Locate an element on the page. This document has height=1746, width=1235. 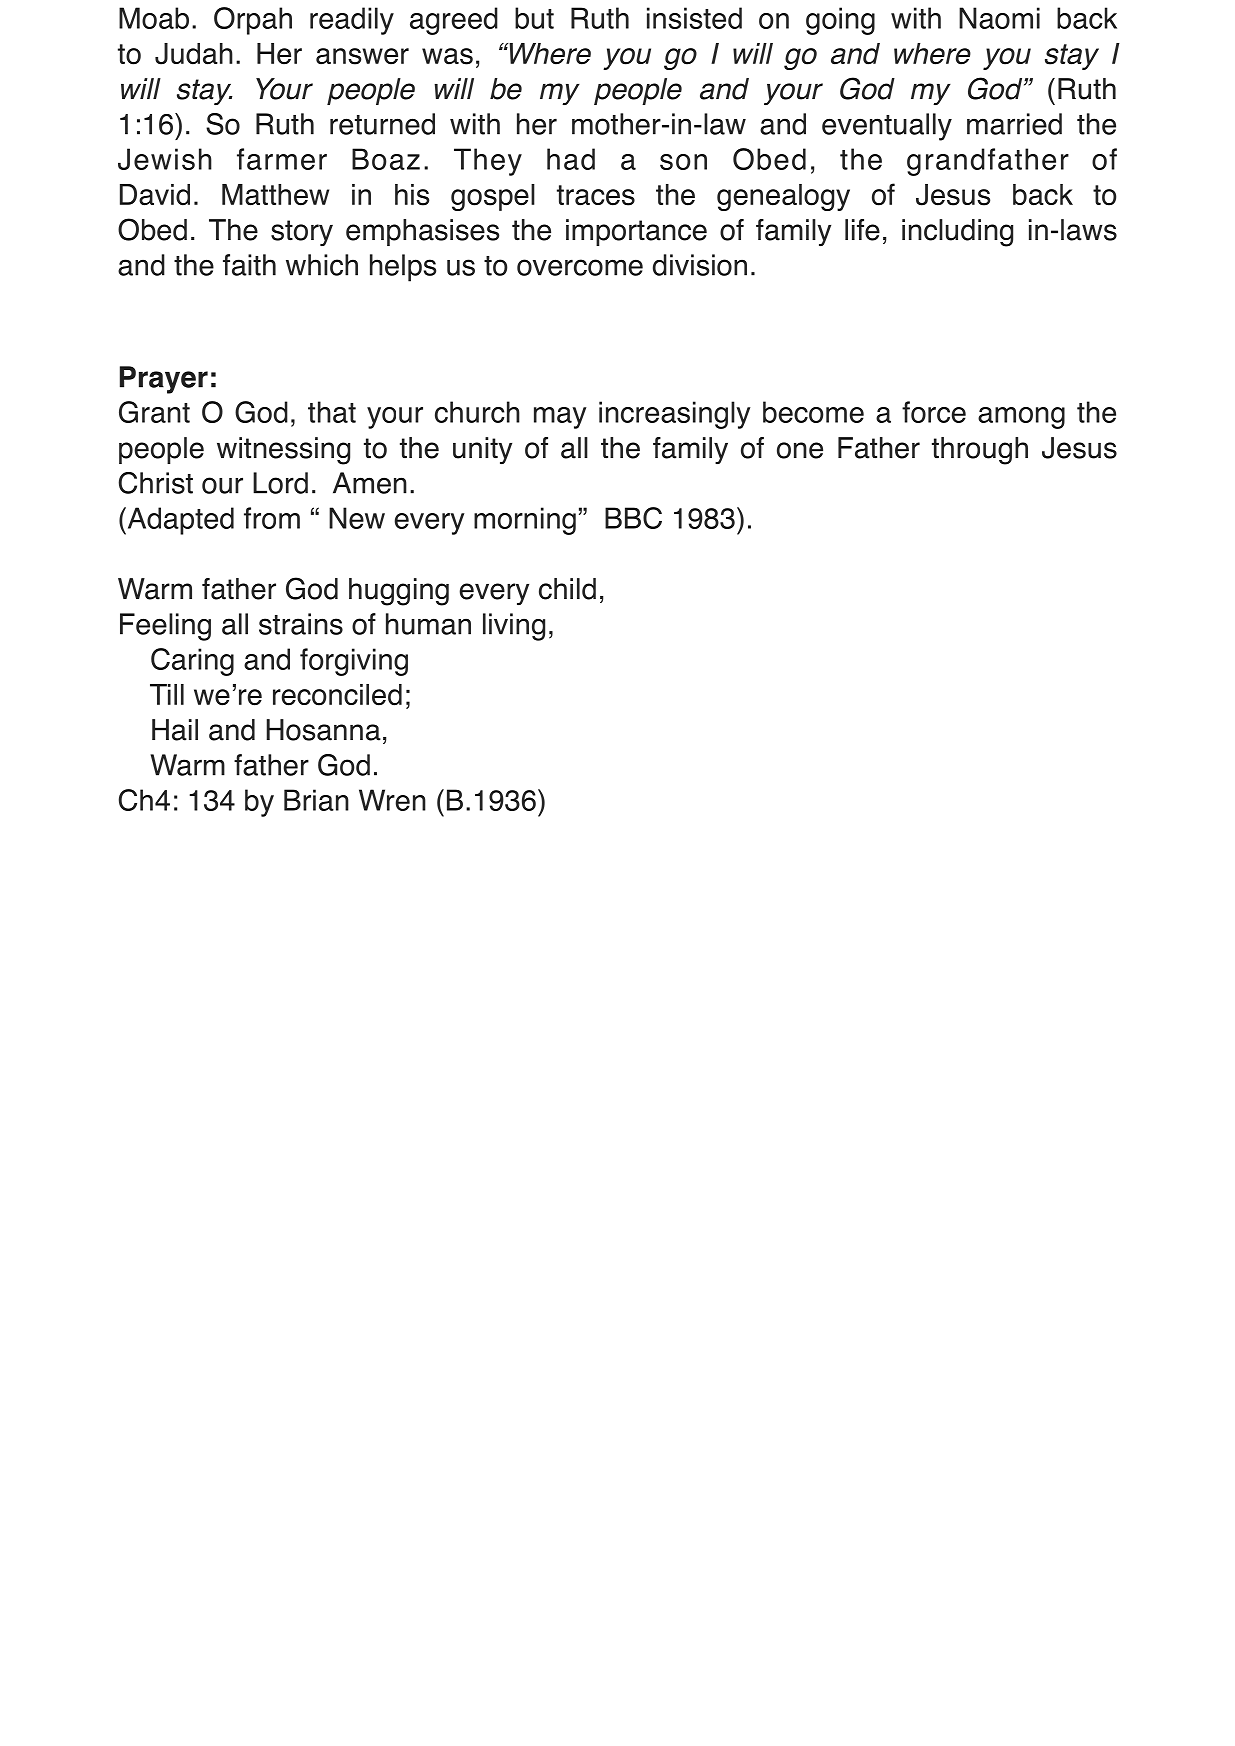
force is located at coordinates (934, 412).
